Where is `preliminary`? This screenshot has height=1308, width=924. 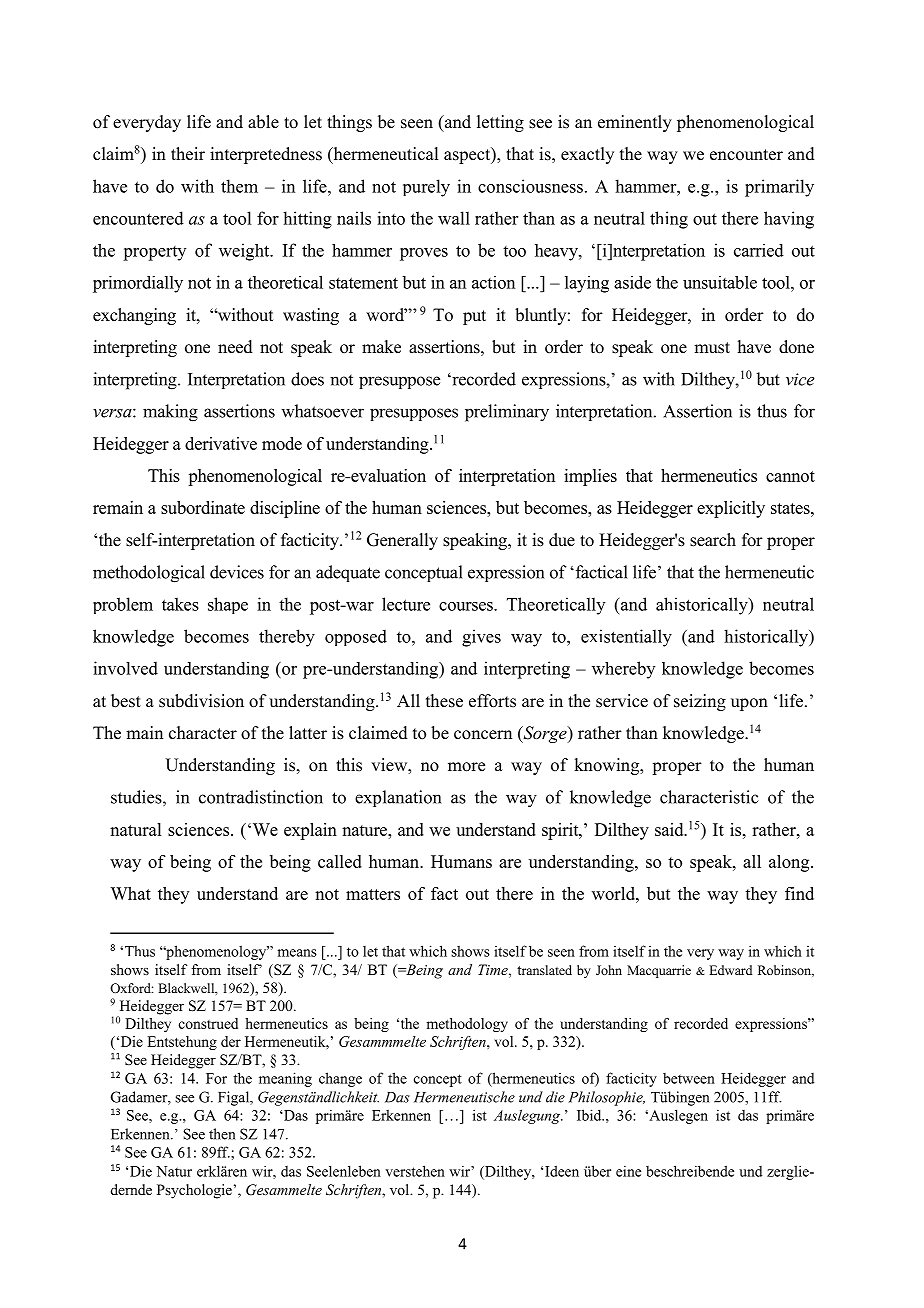 preliminary is located at coordinates (507, 413).
